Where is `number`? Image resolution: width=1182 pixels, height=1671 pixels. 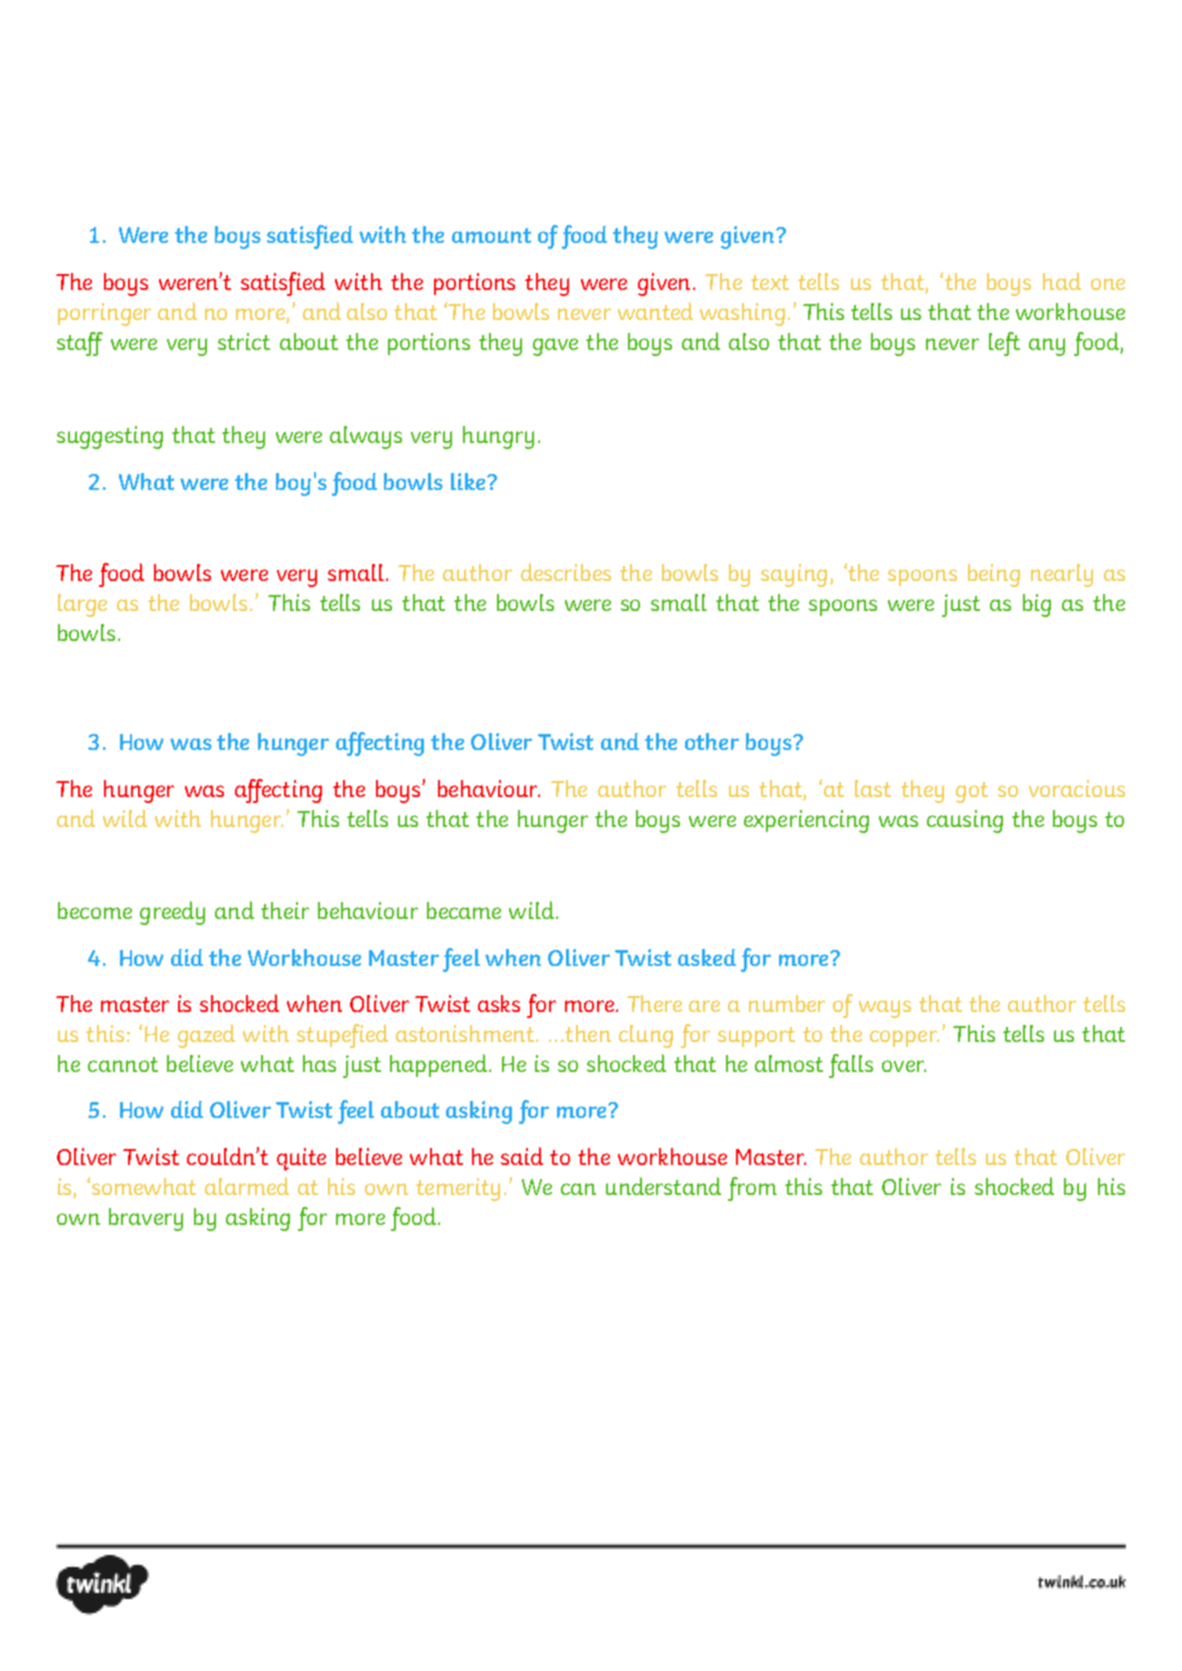 number is located at coordinates (787, 1003).
